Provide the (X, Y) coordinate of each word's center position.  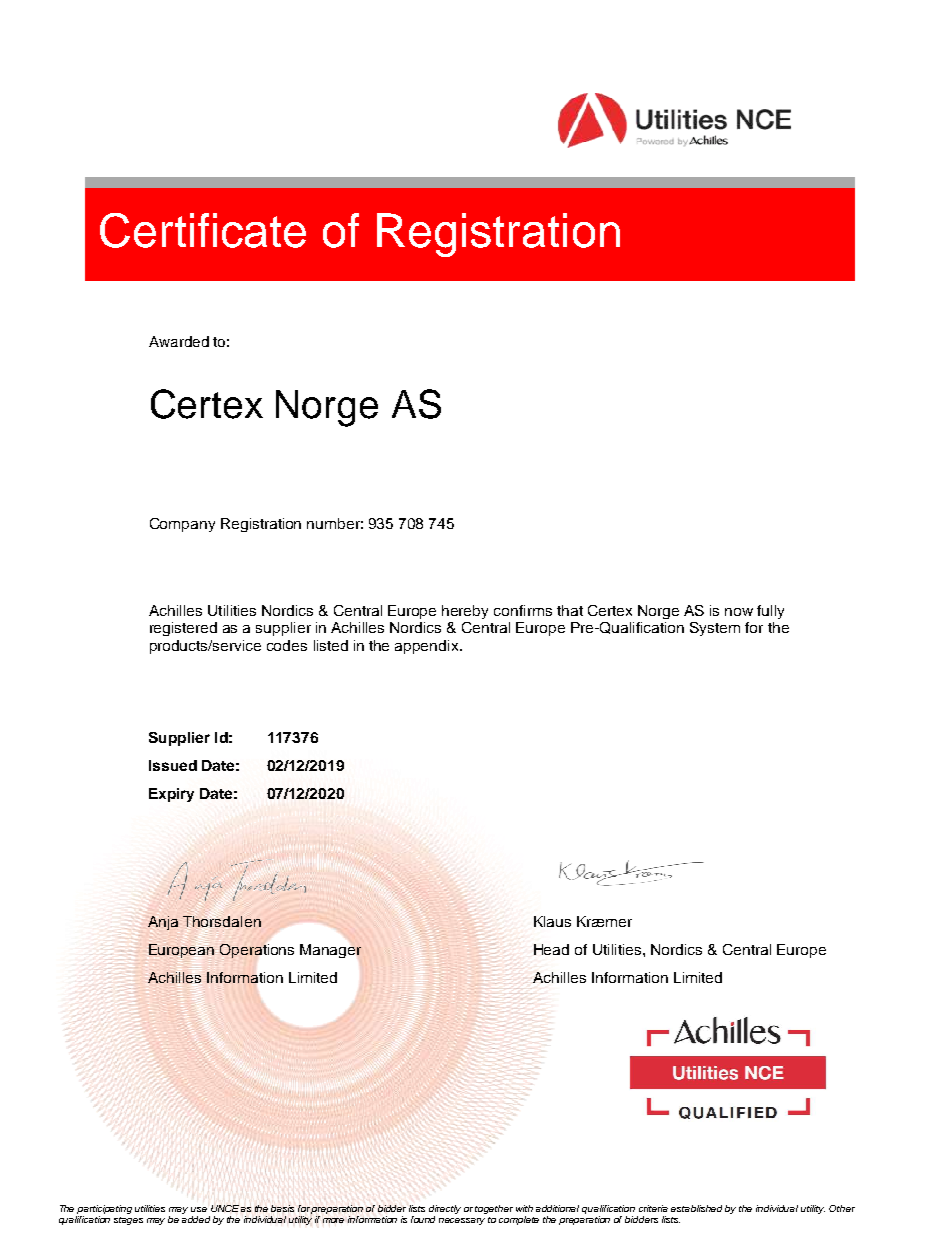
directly (445, 1209)
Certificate (203, 230)
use (199, 1209)
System (715, 629)
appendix (428, 647)
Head (551, 949)
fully (770, 612)
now (739, 612)
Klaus (552, 921)
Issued (173, 765)
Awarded (179, 341)
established (696, 1208)
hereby (465, 612)
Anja (163, 923)
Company (182, 525)
